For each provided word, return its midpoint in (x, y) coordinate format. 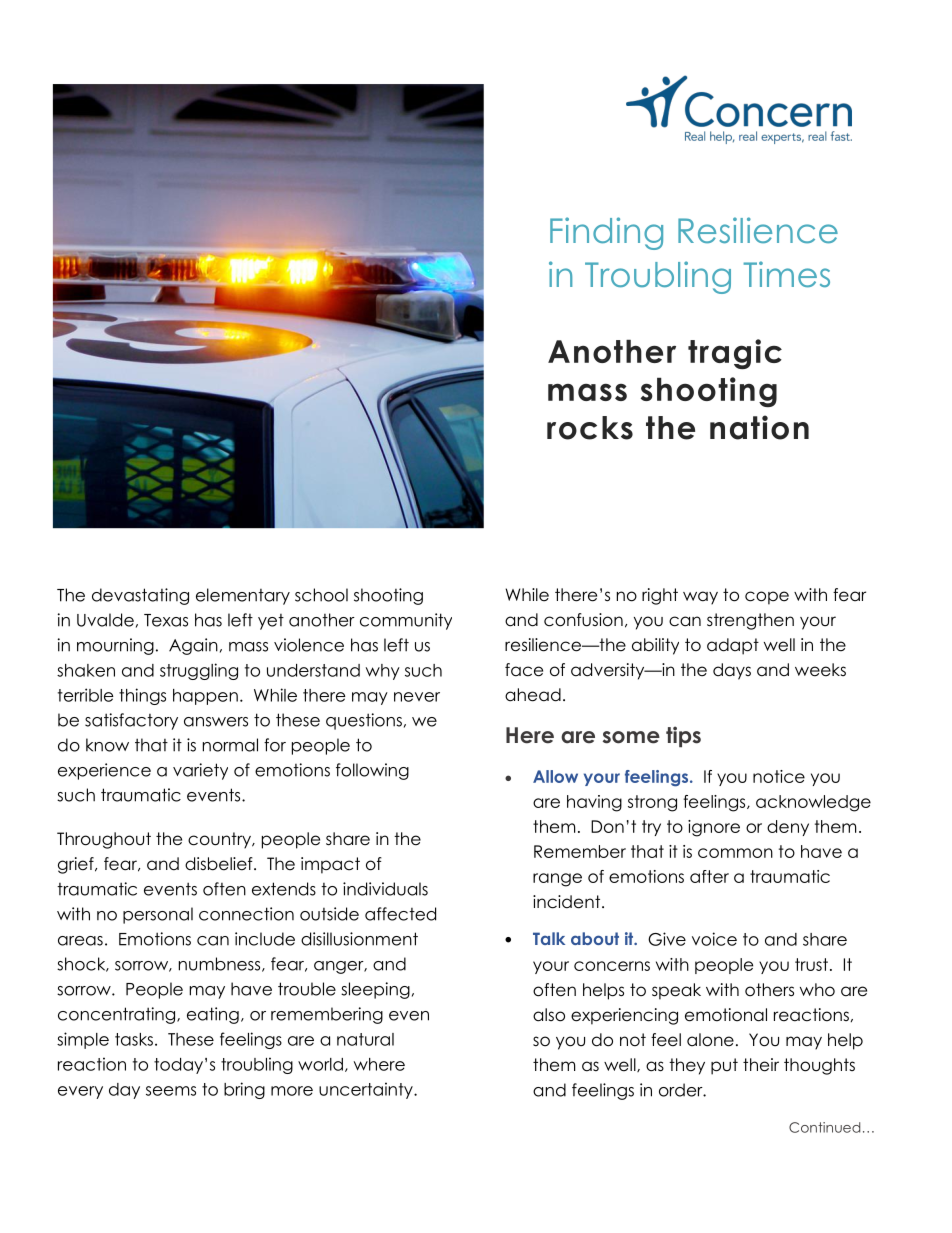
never (417, 697)
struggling (199, 671)
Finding (606, 233)
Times (786, 274)
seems (171, 1091)
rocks (590, 428)
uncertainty (367, 1090)
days (732, 671)
